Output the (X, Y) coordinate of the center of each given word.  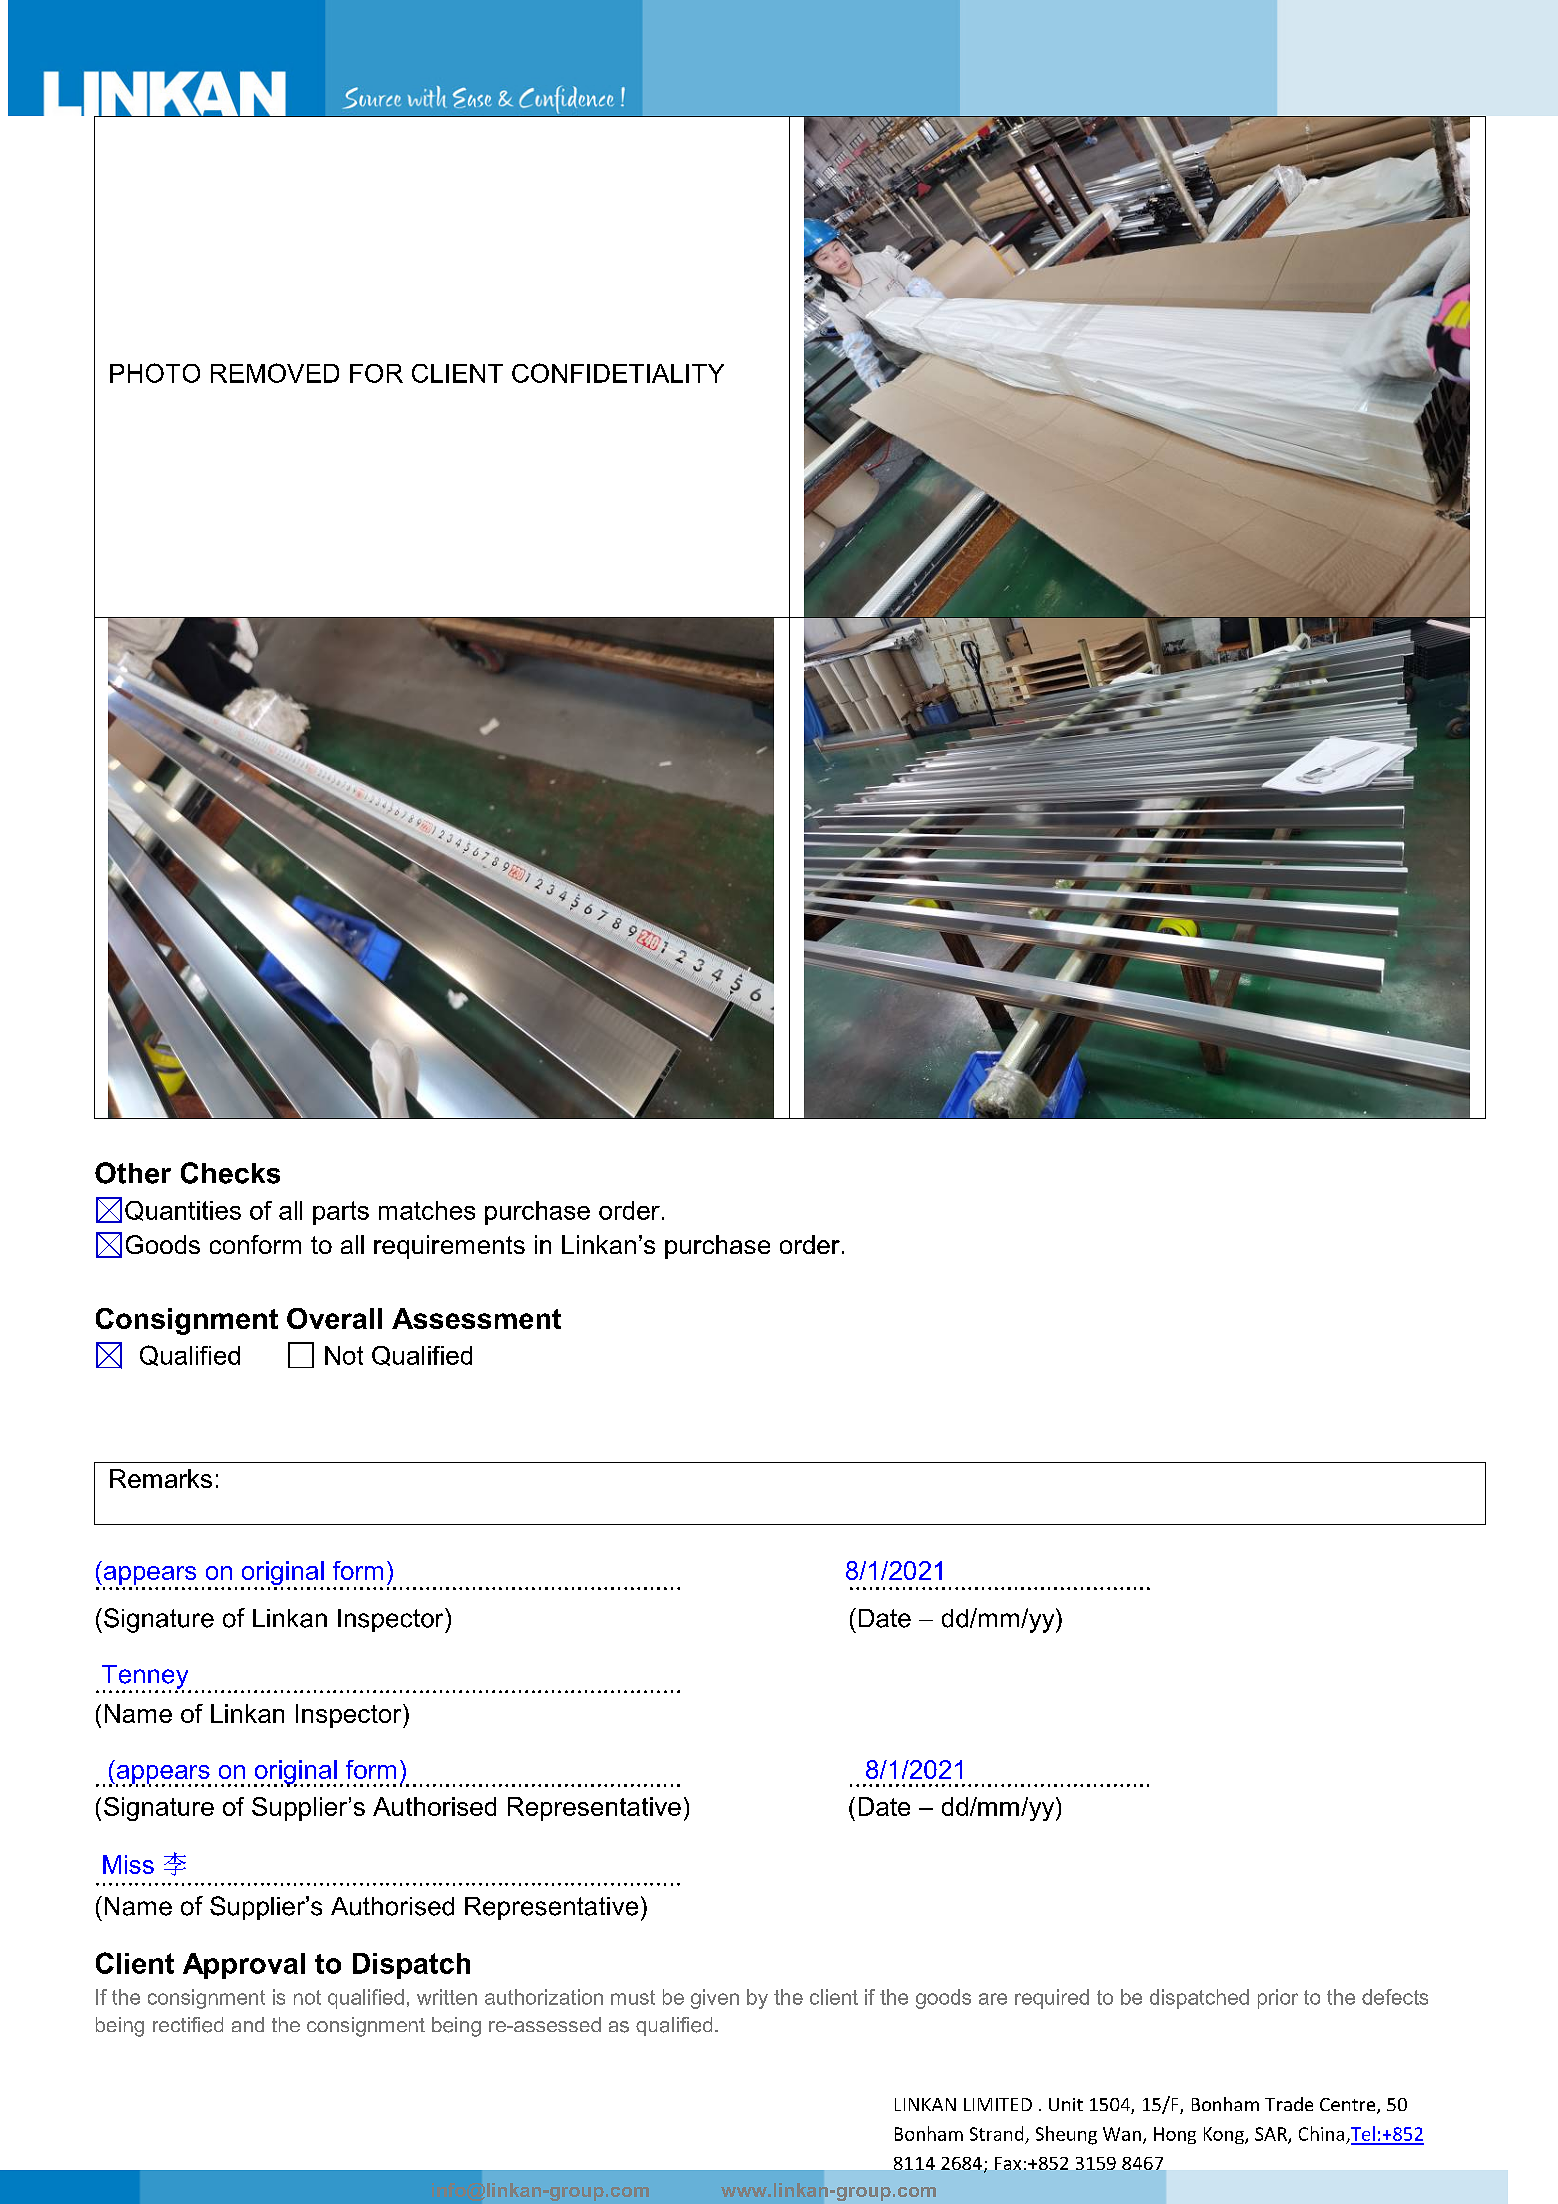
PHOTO (155, 373)
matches (427, 1210)
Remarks (161, 1478)
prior (1278, 1999)
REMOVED (275, 373)
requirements (449, 1247)
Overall (334, 1318)
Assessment (476, 1318)
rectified (188, 2025)
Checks (230, 1173)
